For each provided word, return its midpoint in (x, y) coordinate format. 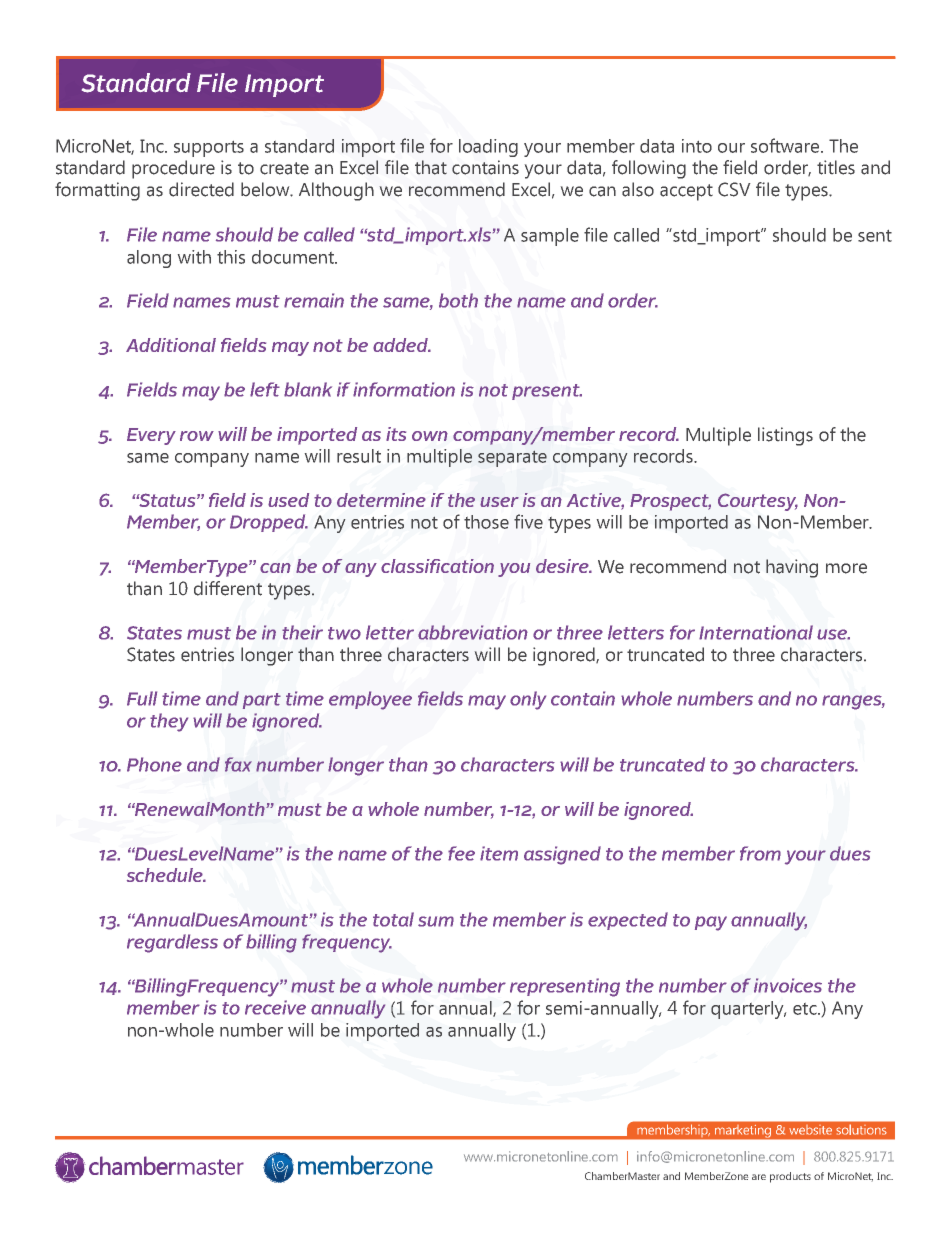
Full (142, 698)
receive (275, 1007)
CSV (734, 189)
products (790, 1177)
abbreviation (473, 632)
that (431, 167)
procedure (173, 169)
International (756, 632)
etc (806, 1009)
